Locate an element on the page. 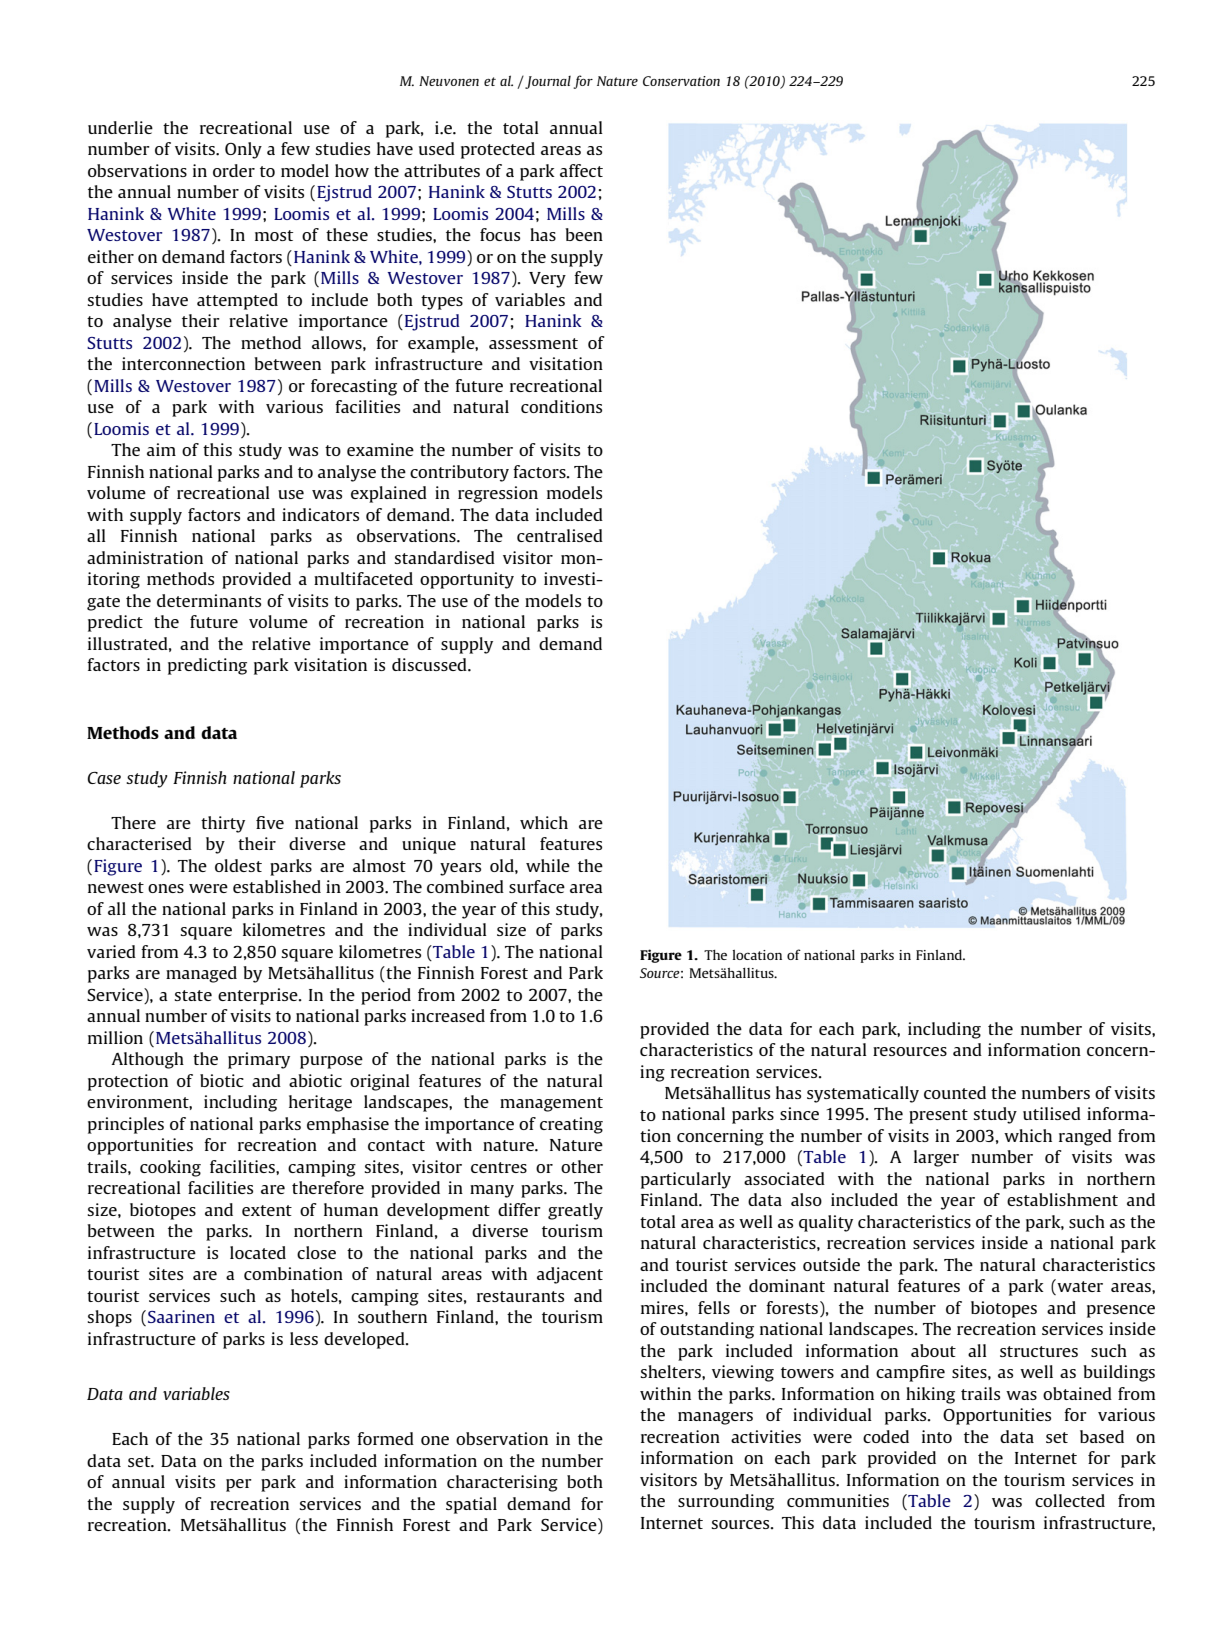 The height and width of the image is (1631, 1223). been is located at coordinates (584, 234).
